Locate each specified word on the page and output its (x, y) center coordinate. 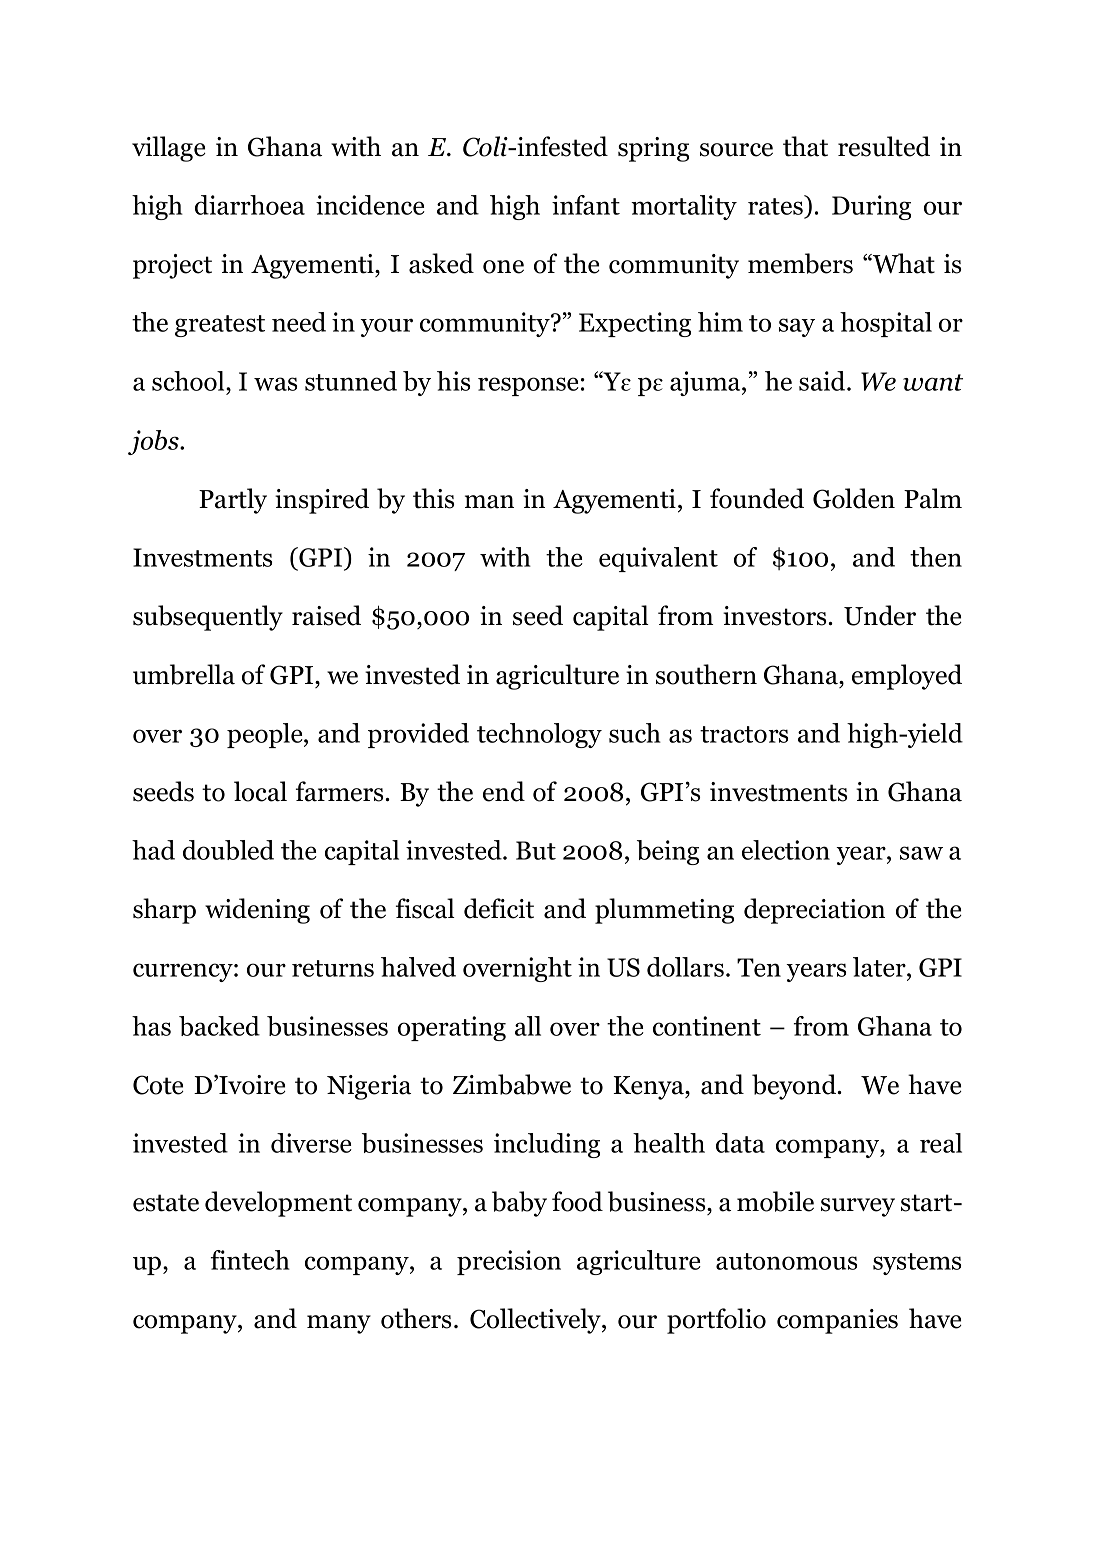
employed (907, 677)
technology (539, 735)
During (871, 207)
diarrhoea (250, 205)
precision (509, 1262)
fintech (250, 1260)
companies (837, 1321)
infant (586, 205)
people (266, 735)
